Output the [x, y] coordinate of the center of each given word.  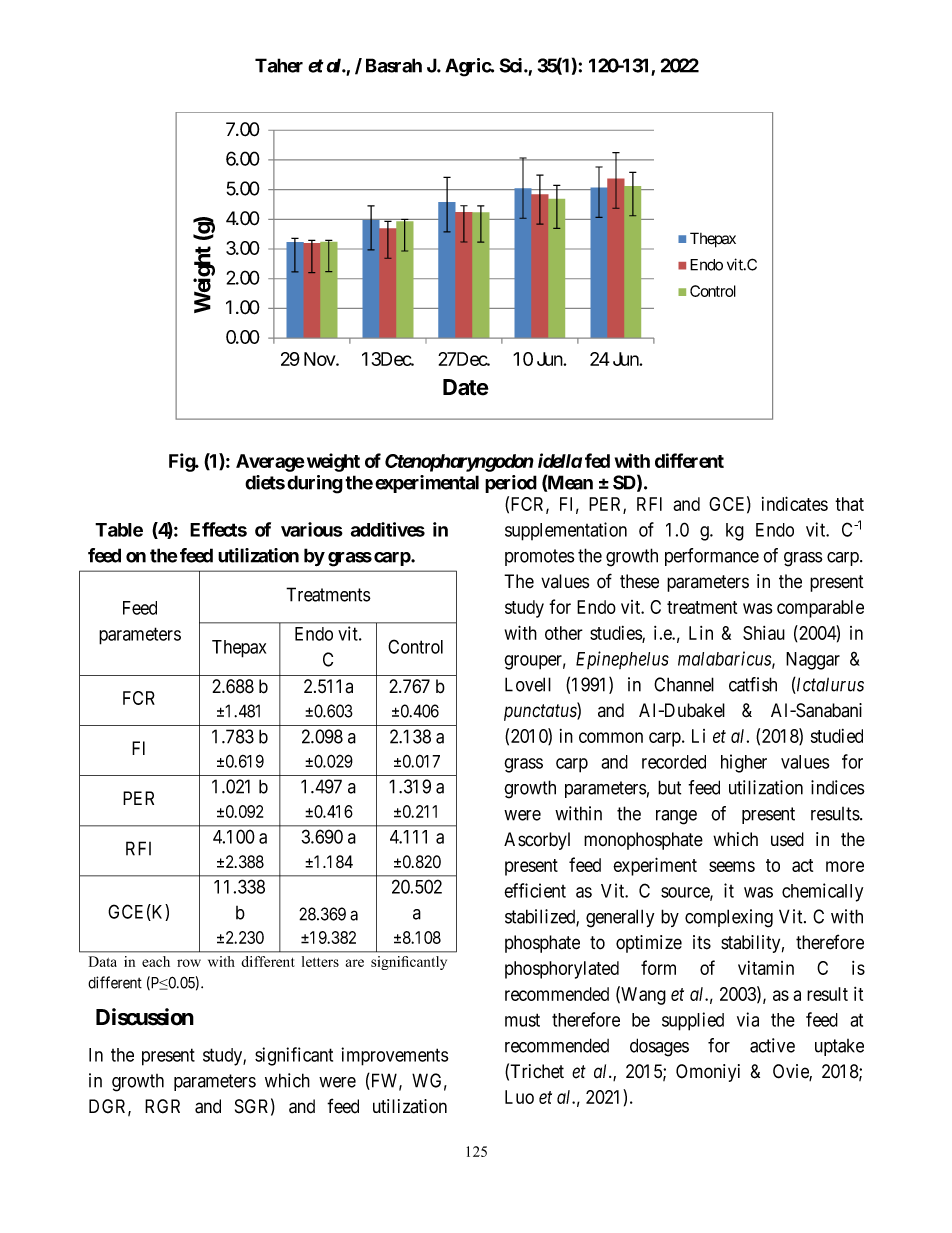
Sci [512, 65]
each [156, 961]
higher [744, 763]
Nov [320, 359]
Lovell [528, 684]
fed [597, 460]
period [511, 484]
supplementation [566, 531]
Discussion [145, 1017]
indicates [795, 503]
